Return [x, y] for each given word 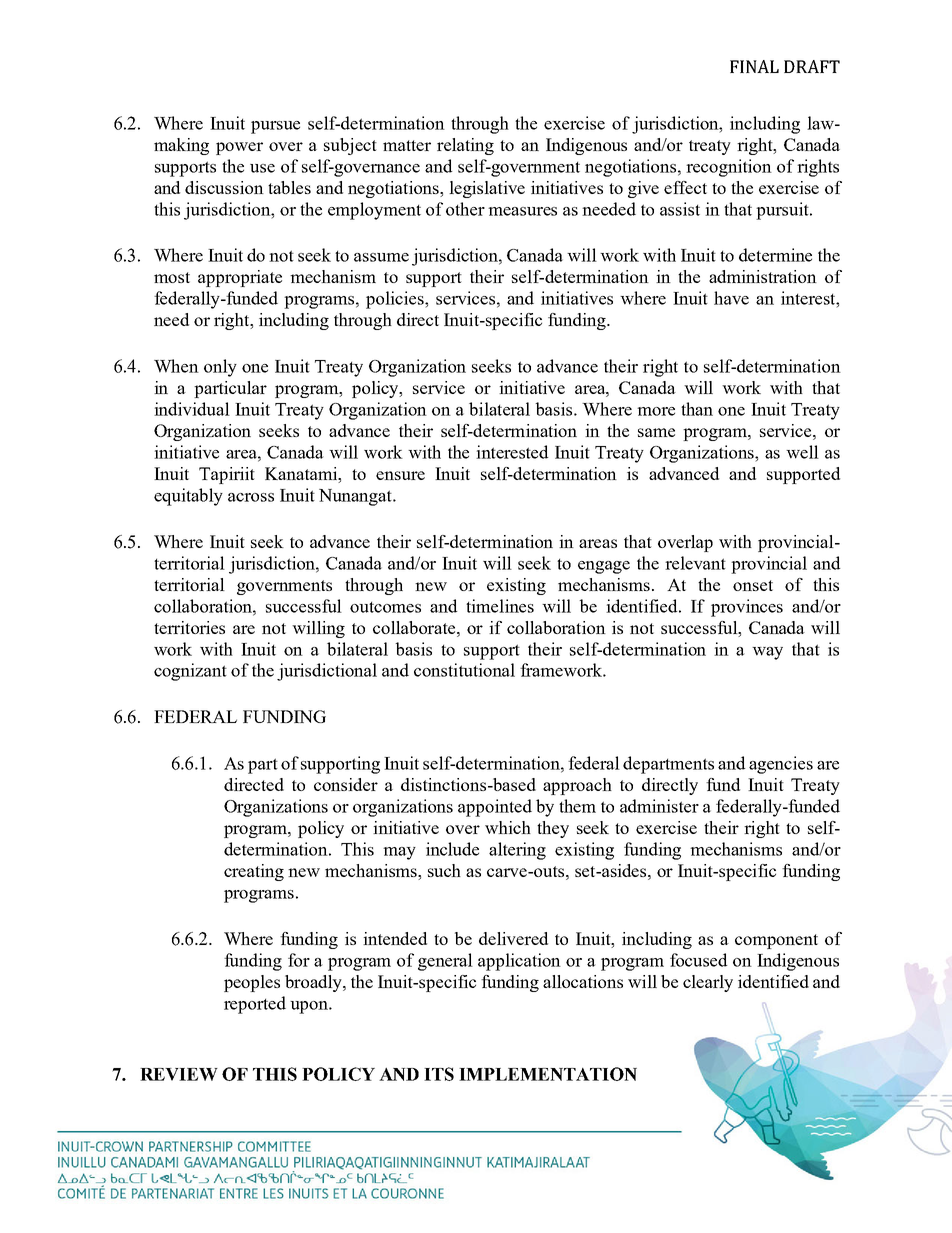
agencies [781, 765]
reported [255, 1005]
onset [753, 585]
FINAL [754, 66]
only [220, 368]
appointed [495, 808]
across [251, 497]
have [731, 298]
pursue [275, 127]
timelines [500, 606]
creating [254, 872]
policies [396, 300]
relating [465, 146]
